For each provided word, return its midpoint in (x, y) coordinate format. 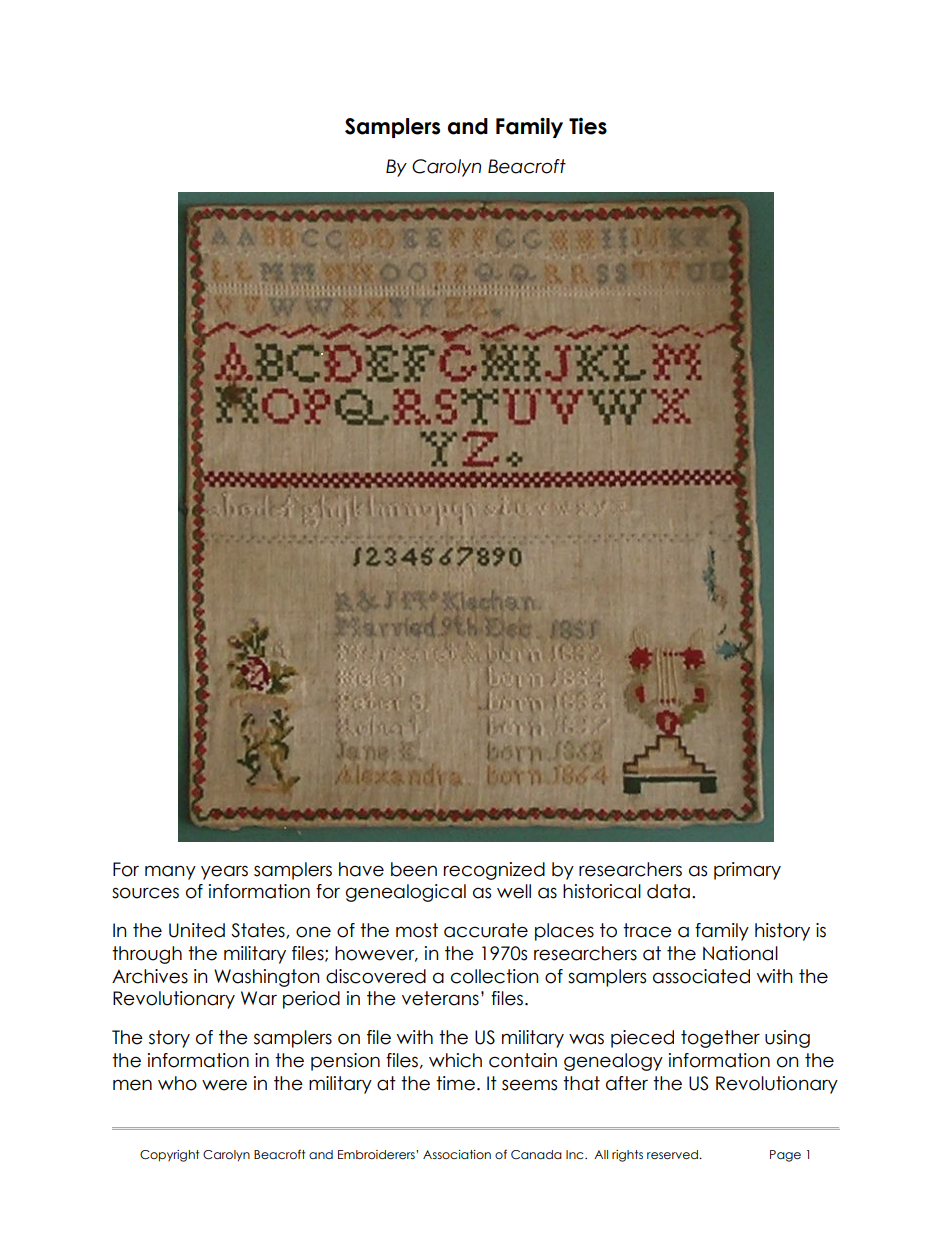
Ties (588, 126)
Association (457, 1154)
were (224, 1085)
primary (747, 871)
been (414, 869)
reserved (673, 1154)
